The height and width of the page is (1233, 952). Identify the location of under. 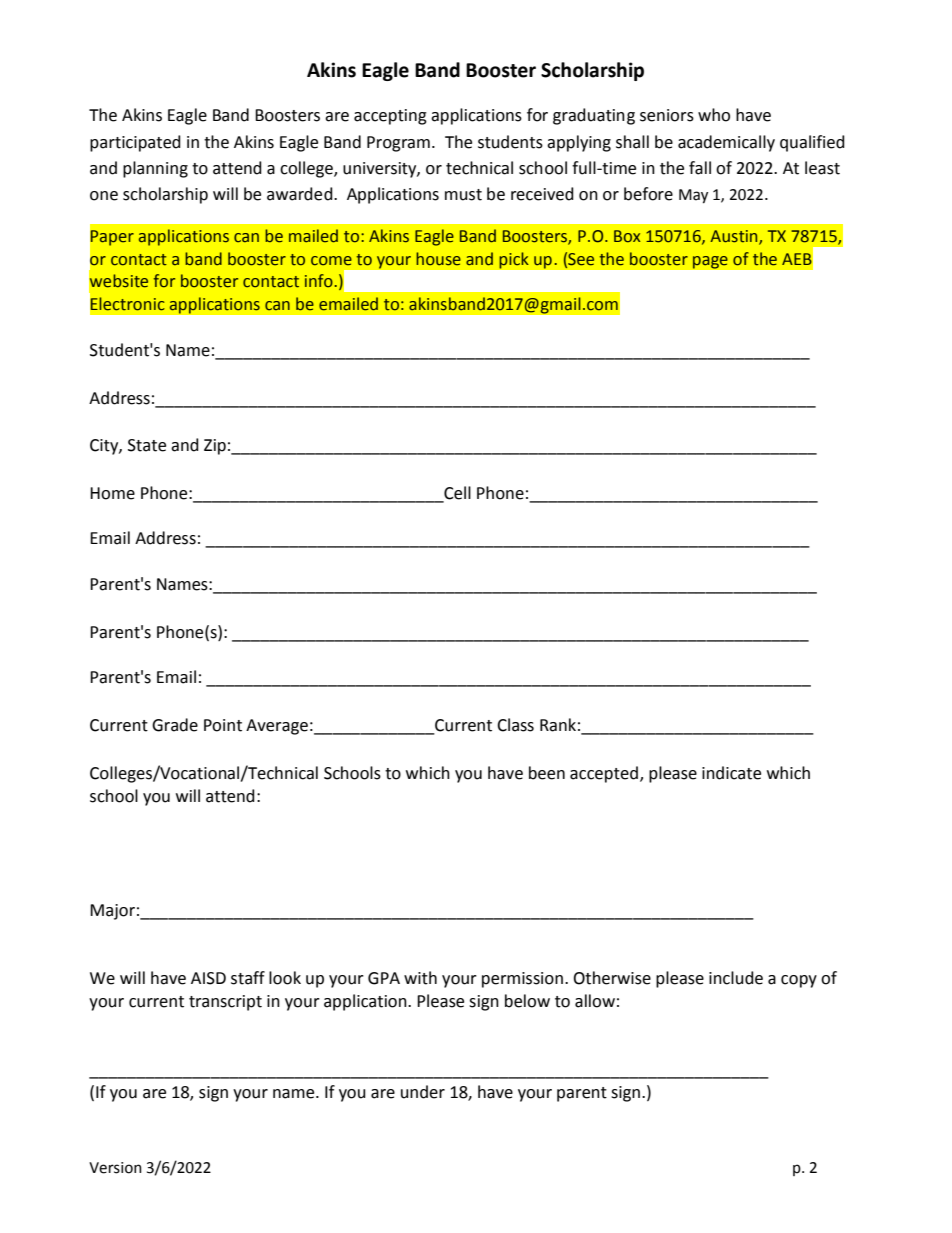
(423, 1092).
